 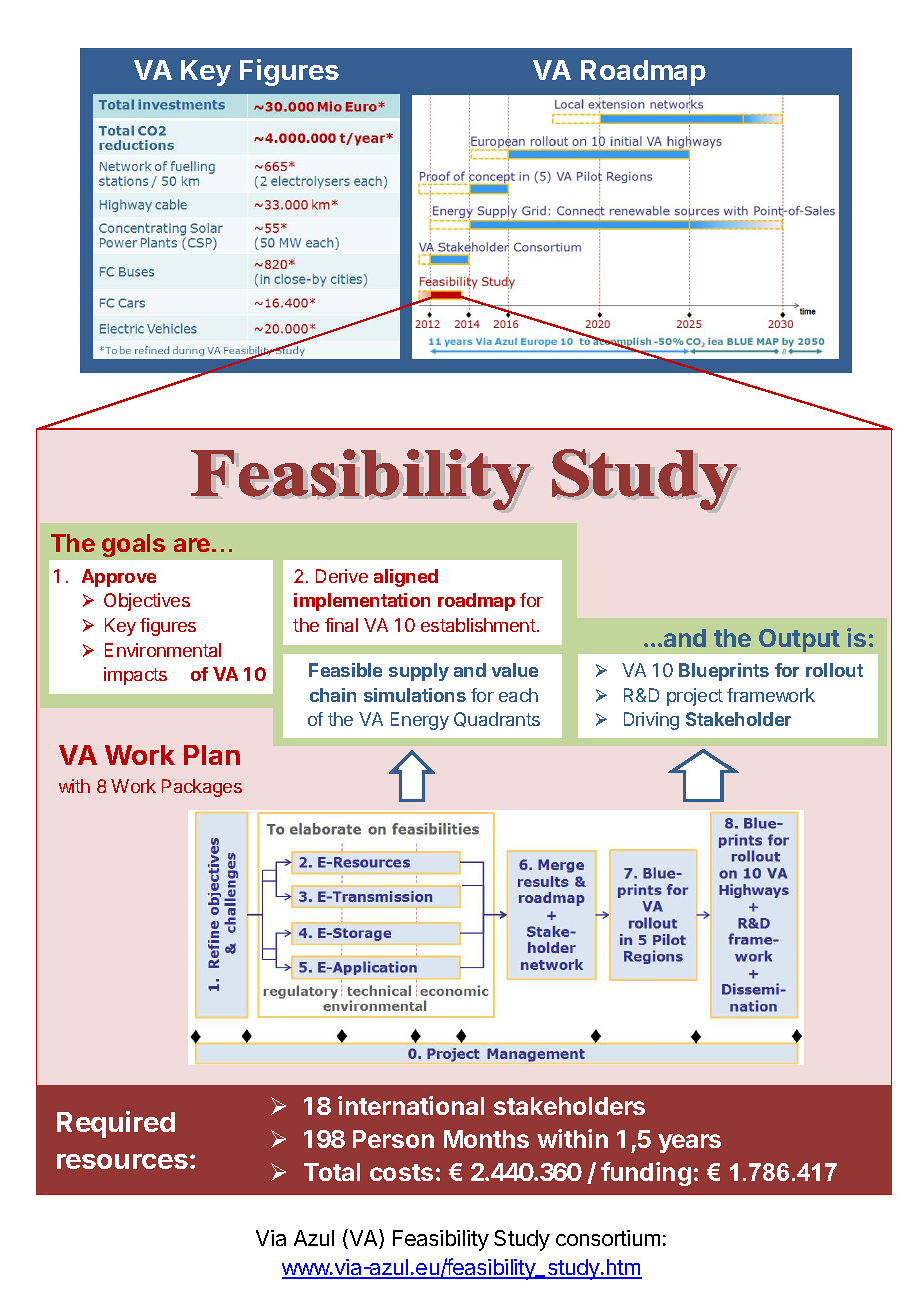 What do you see at coordinates (202, 788) in the screenshot?
I see `Packages` at bounding box center [202, 788].
